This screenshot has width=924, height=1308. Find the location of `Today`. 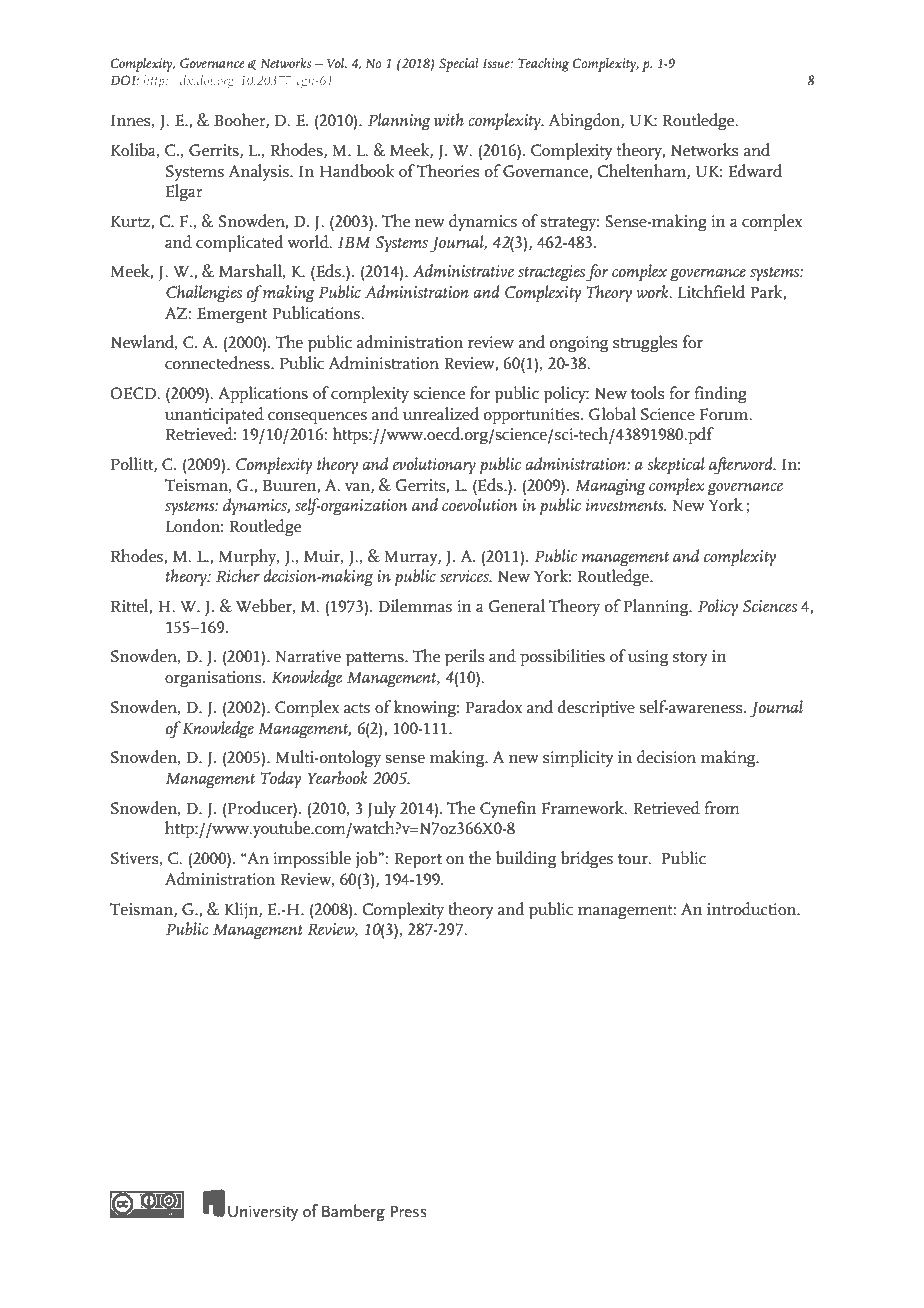

Today is located at coordinates (280, 780).
